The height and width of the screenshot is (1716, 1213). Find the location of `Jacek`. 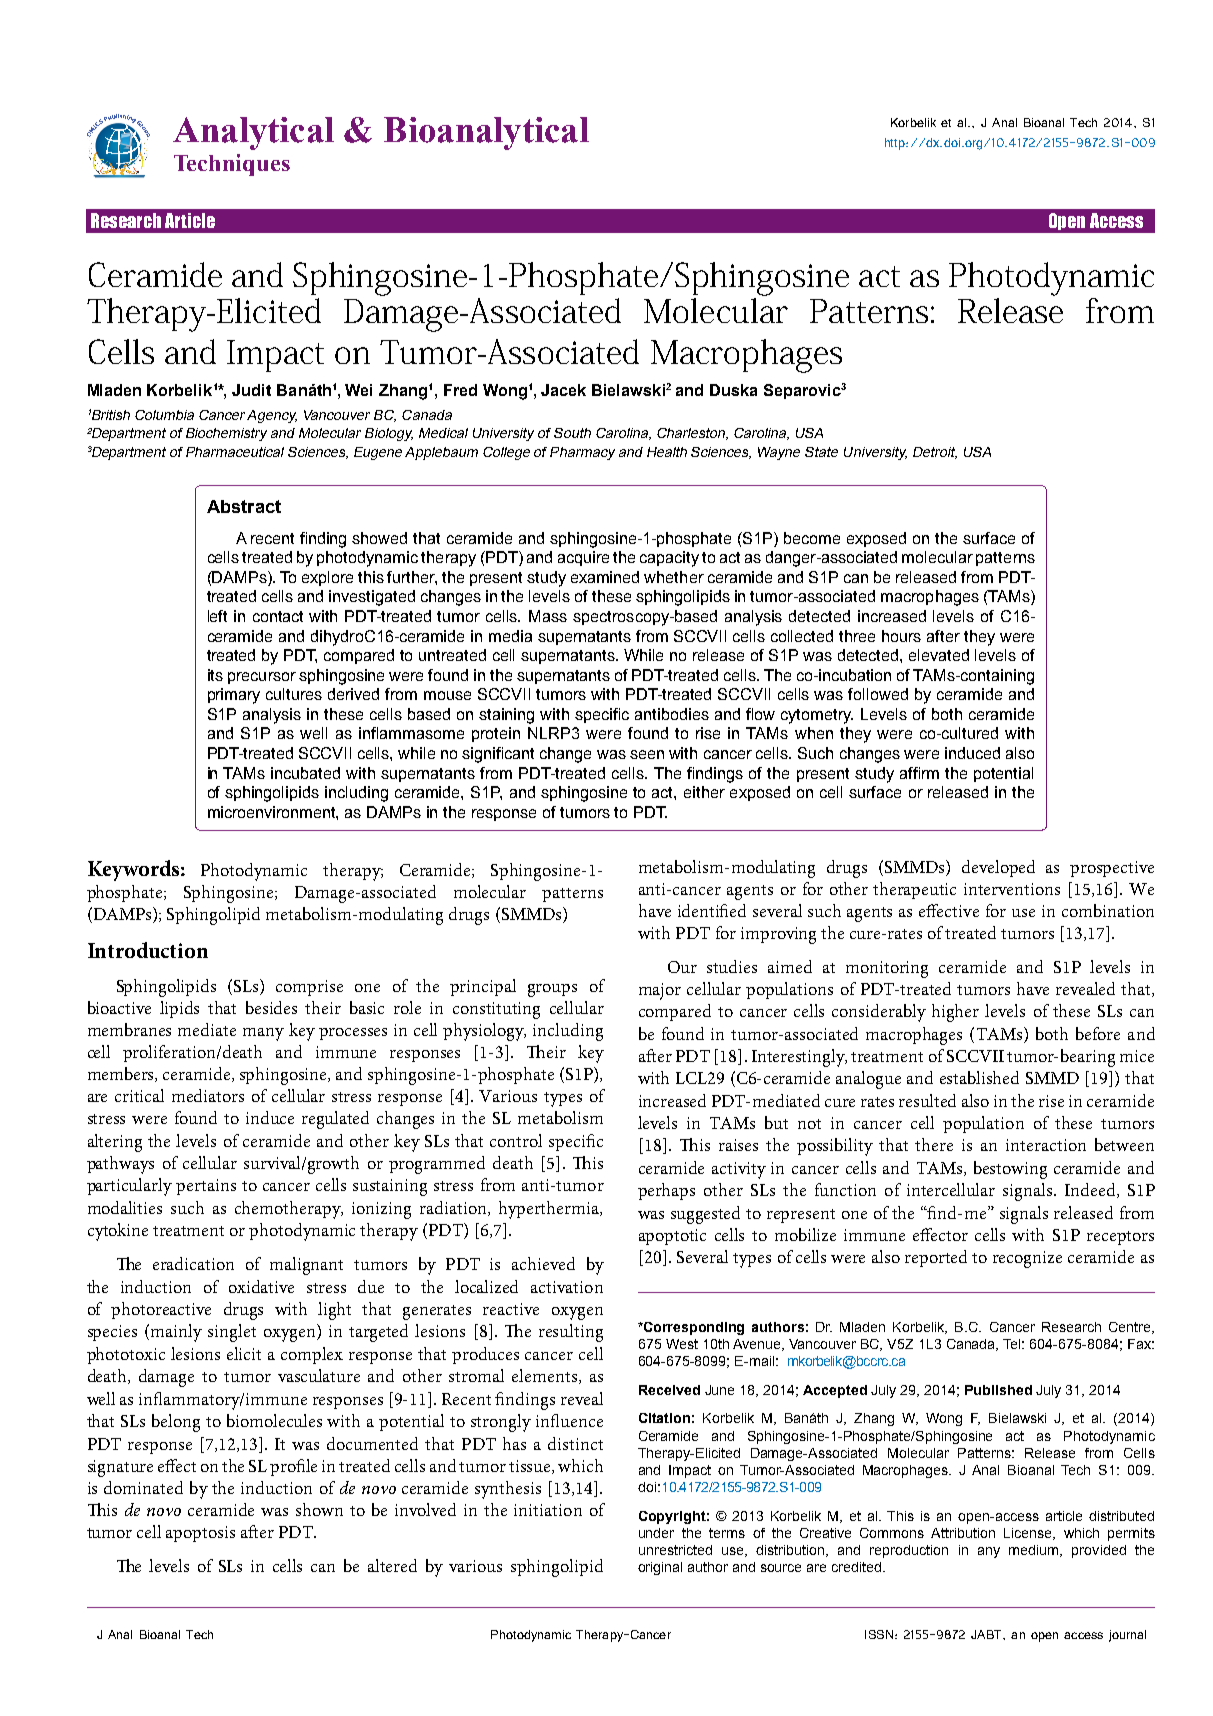

Jacek is located at coordinates (563, 390).
